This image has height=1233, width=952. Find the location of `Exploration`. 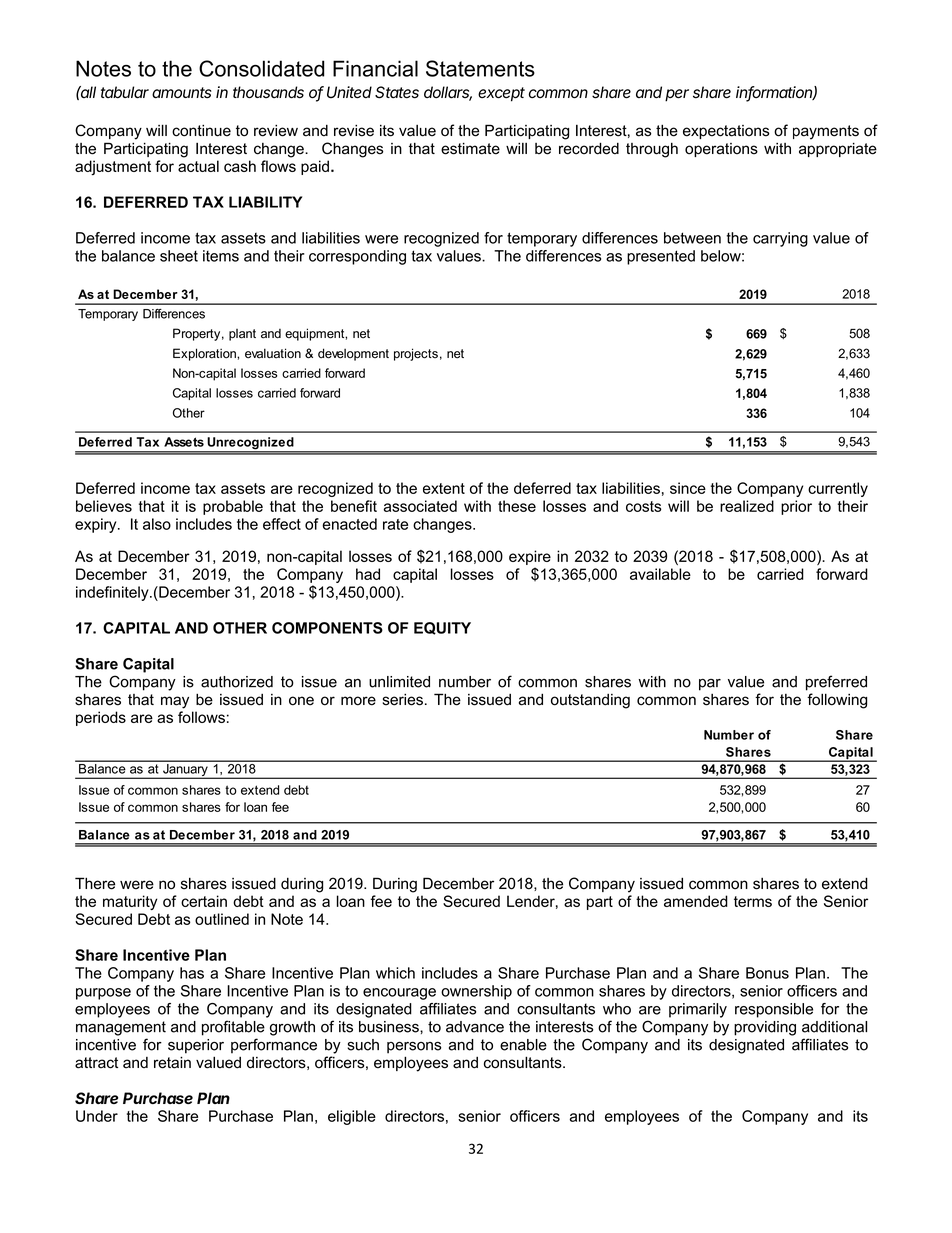

Exploration is located at coordinates (205, 354).
